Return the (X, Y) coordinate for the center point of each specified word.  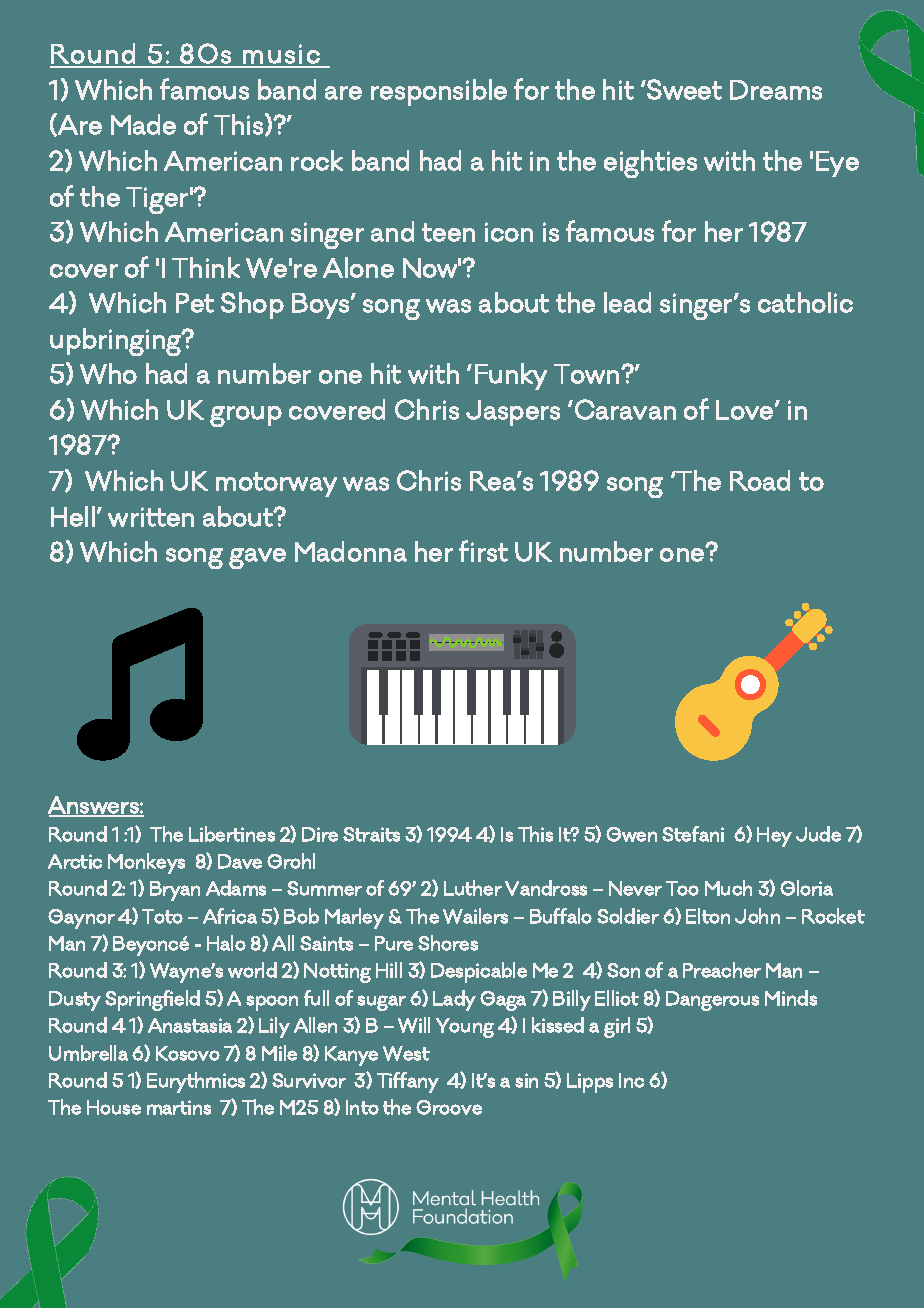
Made (143, 124)
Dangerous (712, 1001)
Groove (449, 1107)
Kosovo (188, 1053)
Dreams (776, 90)
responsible (439, 92)
